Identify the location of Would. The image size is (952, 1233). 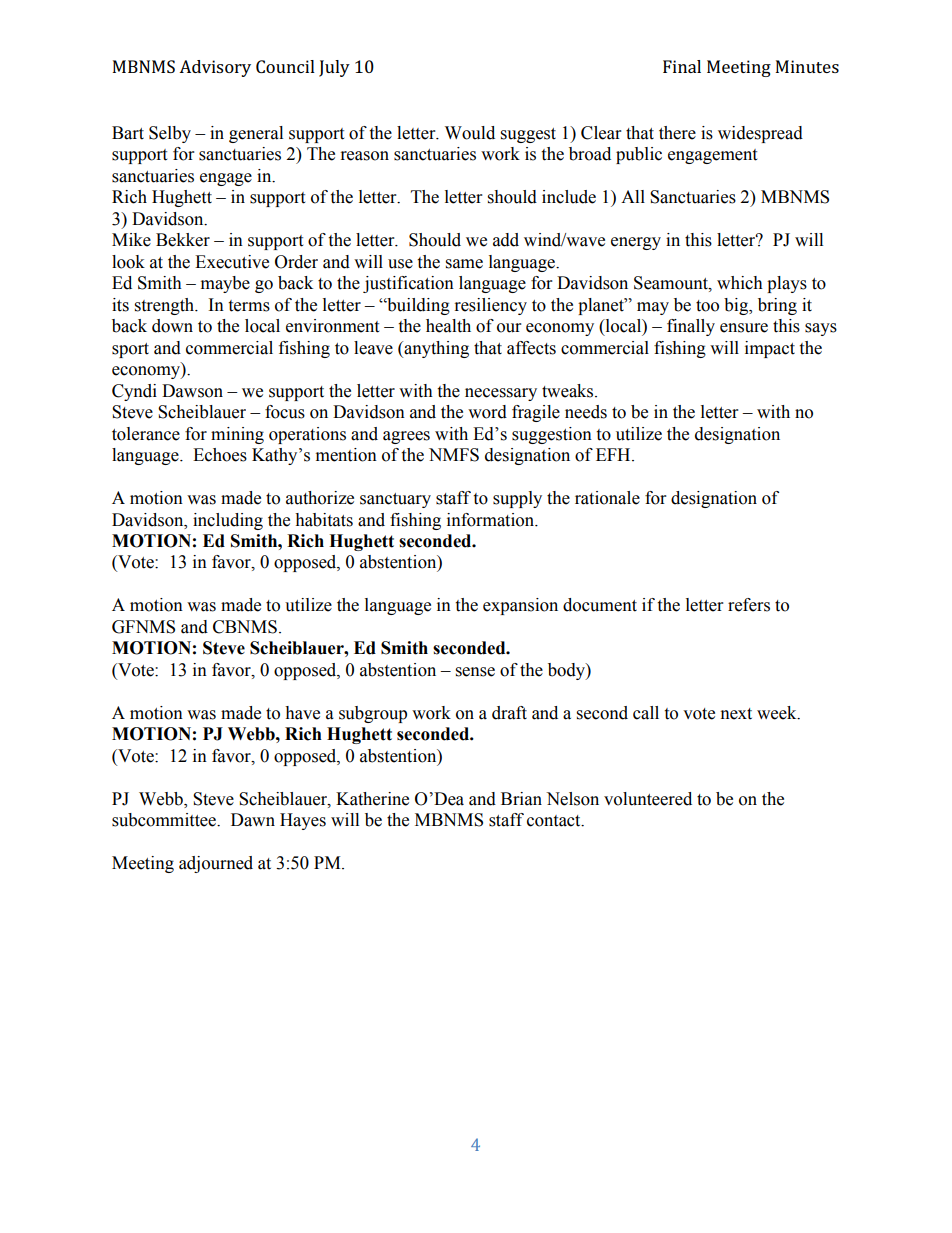
(470, 133).
